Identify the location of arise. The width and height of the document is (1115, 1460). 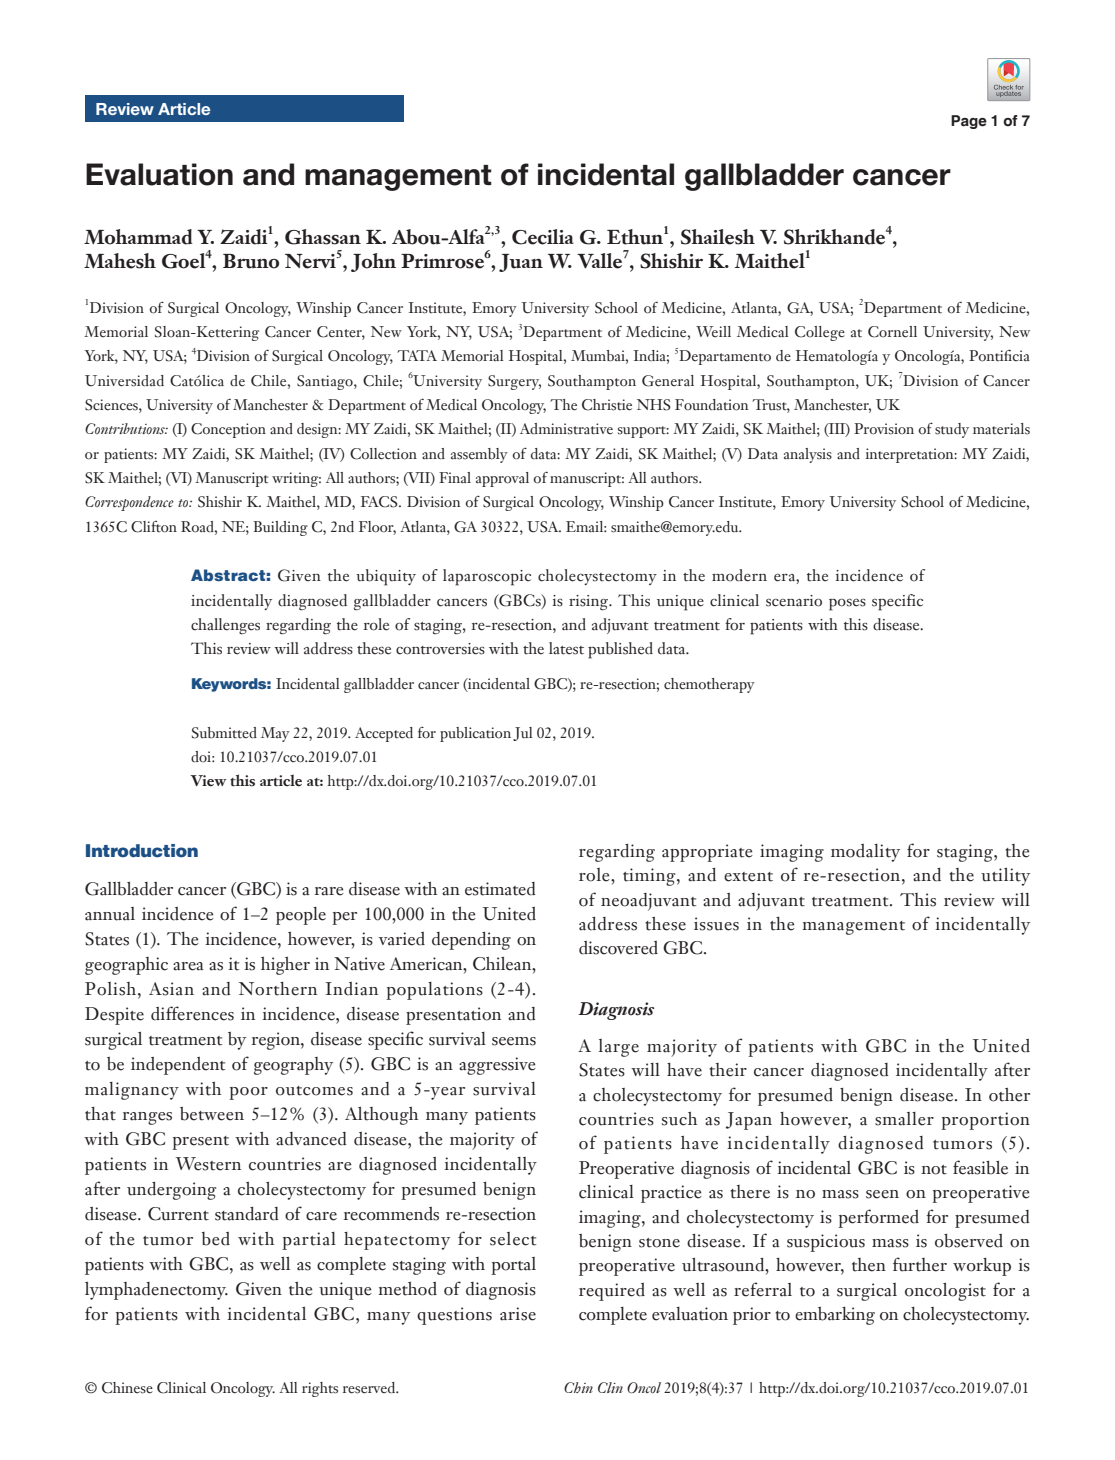
(518, 1314).
